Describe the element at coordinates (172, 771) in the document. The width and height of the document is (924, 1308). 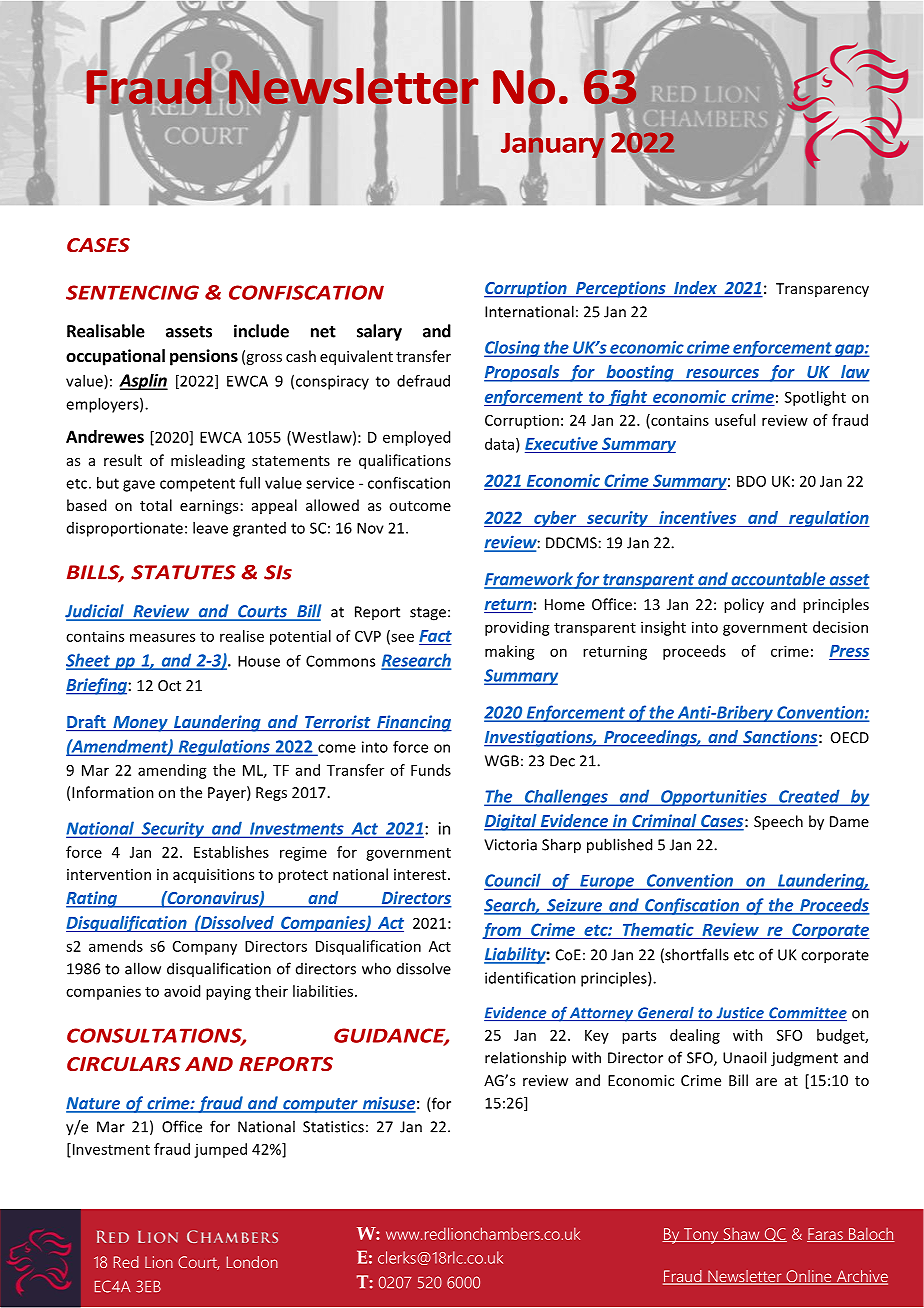
I see `amending` at that location.
